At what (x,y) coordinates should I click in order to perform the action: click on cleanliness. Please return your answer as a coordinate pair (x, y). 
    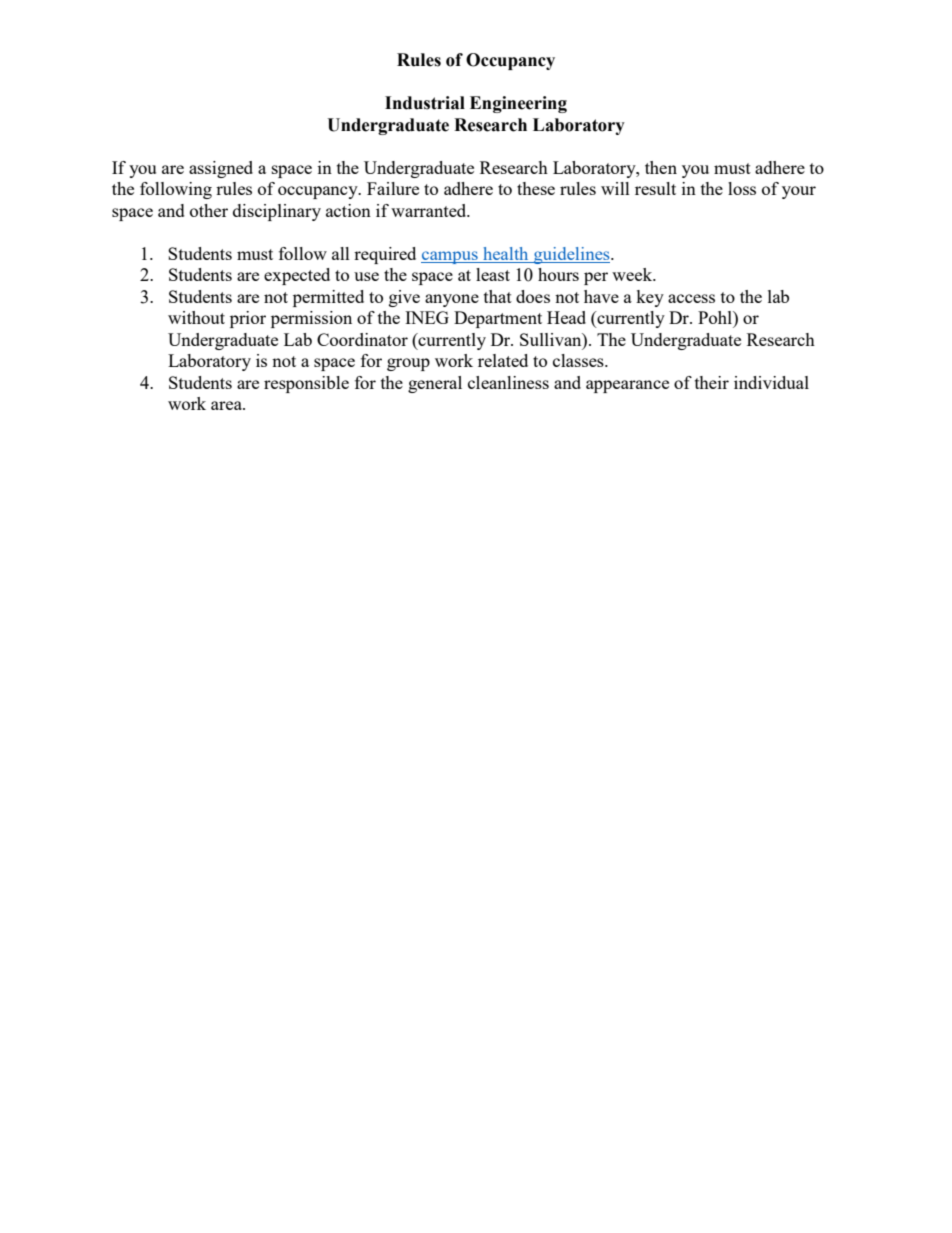
    Looking at the image, I should click on (508, 382).
